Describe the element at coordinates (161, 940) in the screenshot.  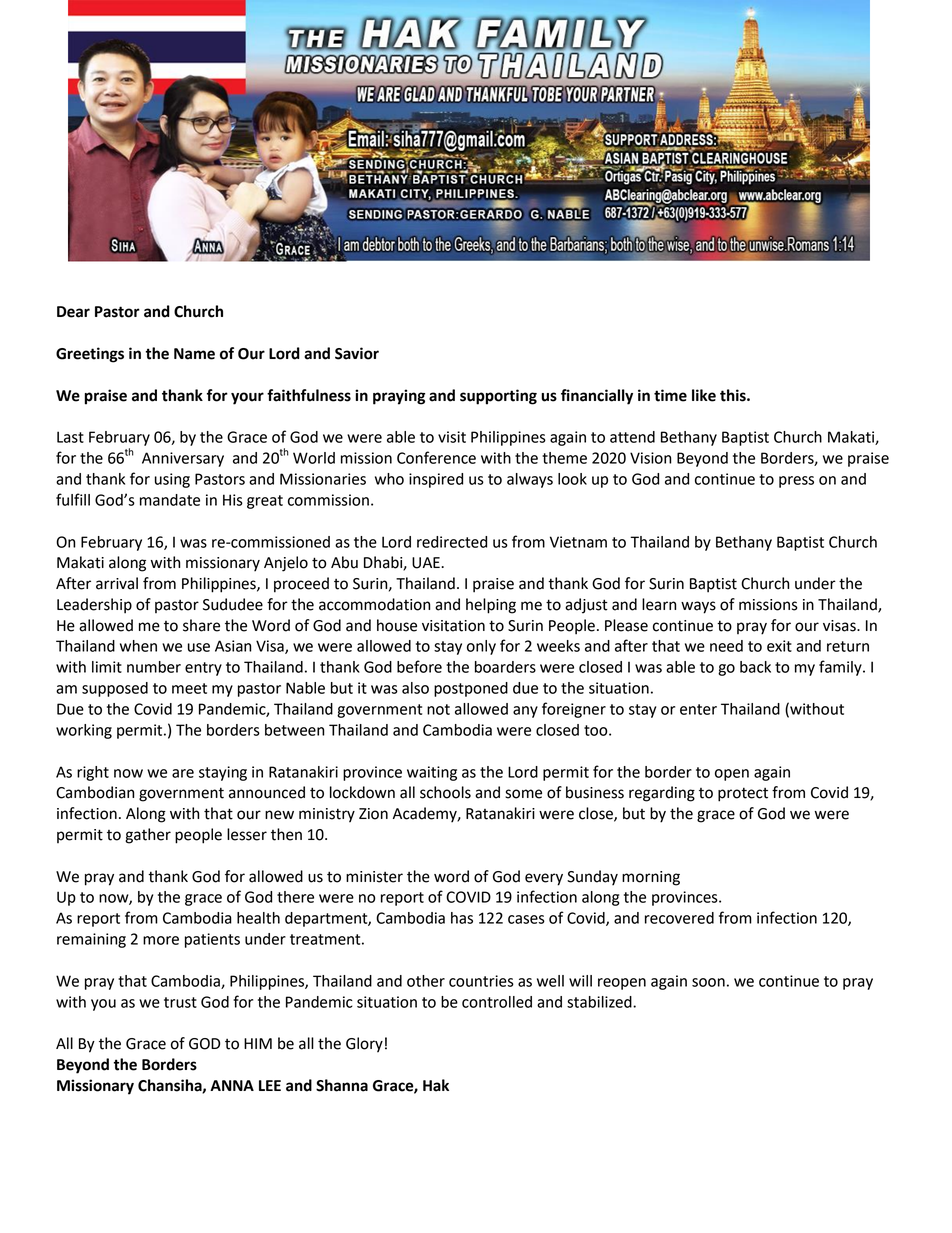
I see `more` at that location.
